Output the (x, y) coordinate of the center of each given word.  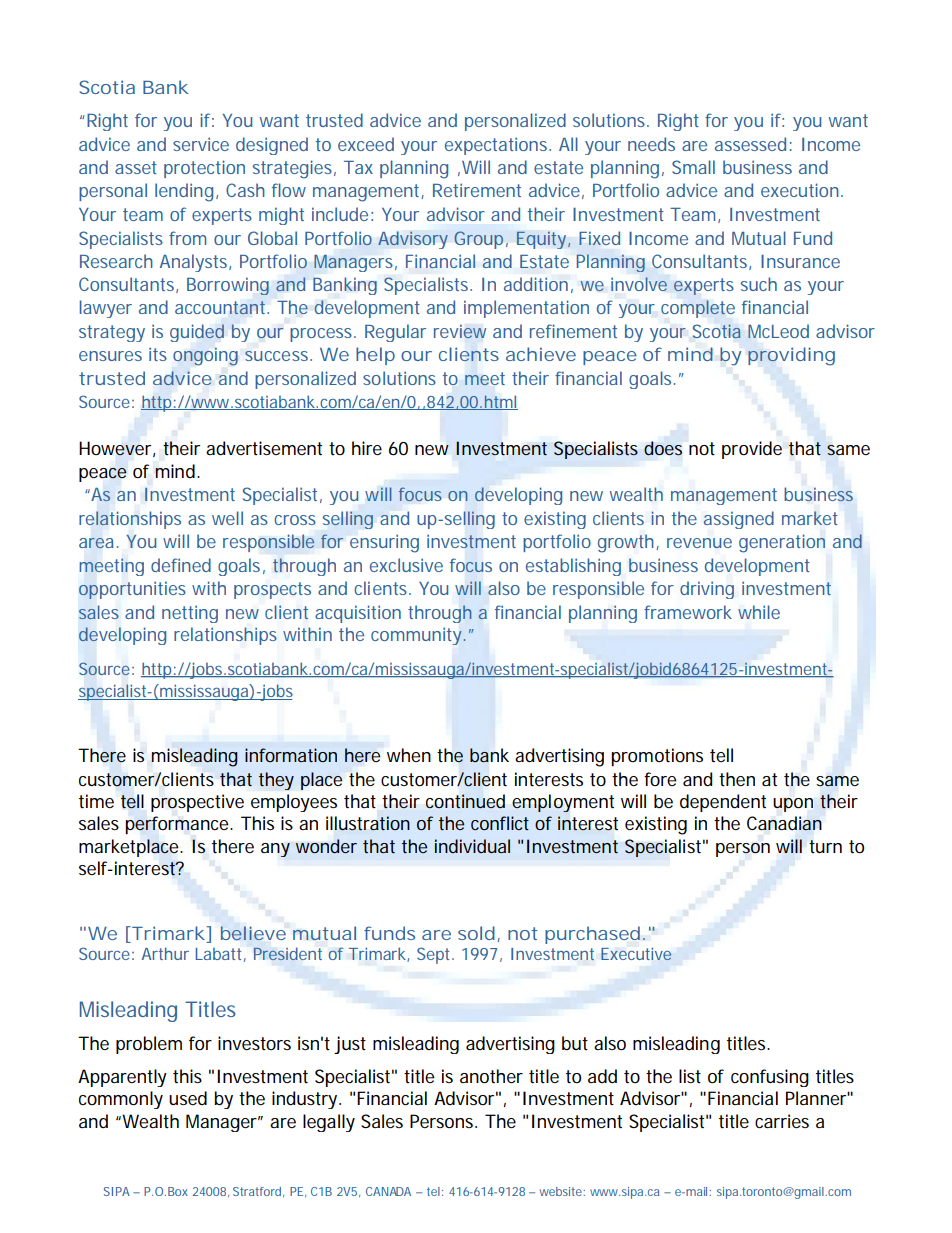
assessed (750, 144)
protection (204, 169)
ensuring (384, 543)
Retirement (477, 190)
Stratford (257, 1191)
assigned (739, 520)
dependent (723, 803)
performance (176, 825)
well (227, 518)
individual (472, 846)
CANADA (388, 1191)
